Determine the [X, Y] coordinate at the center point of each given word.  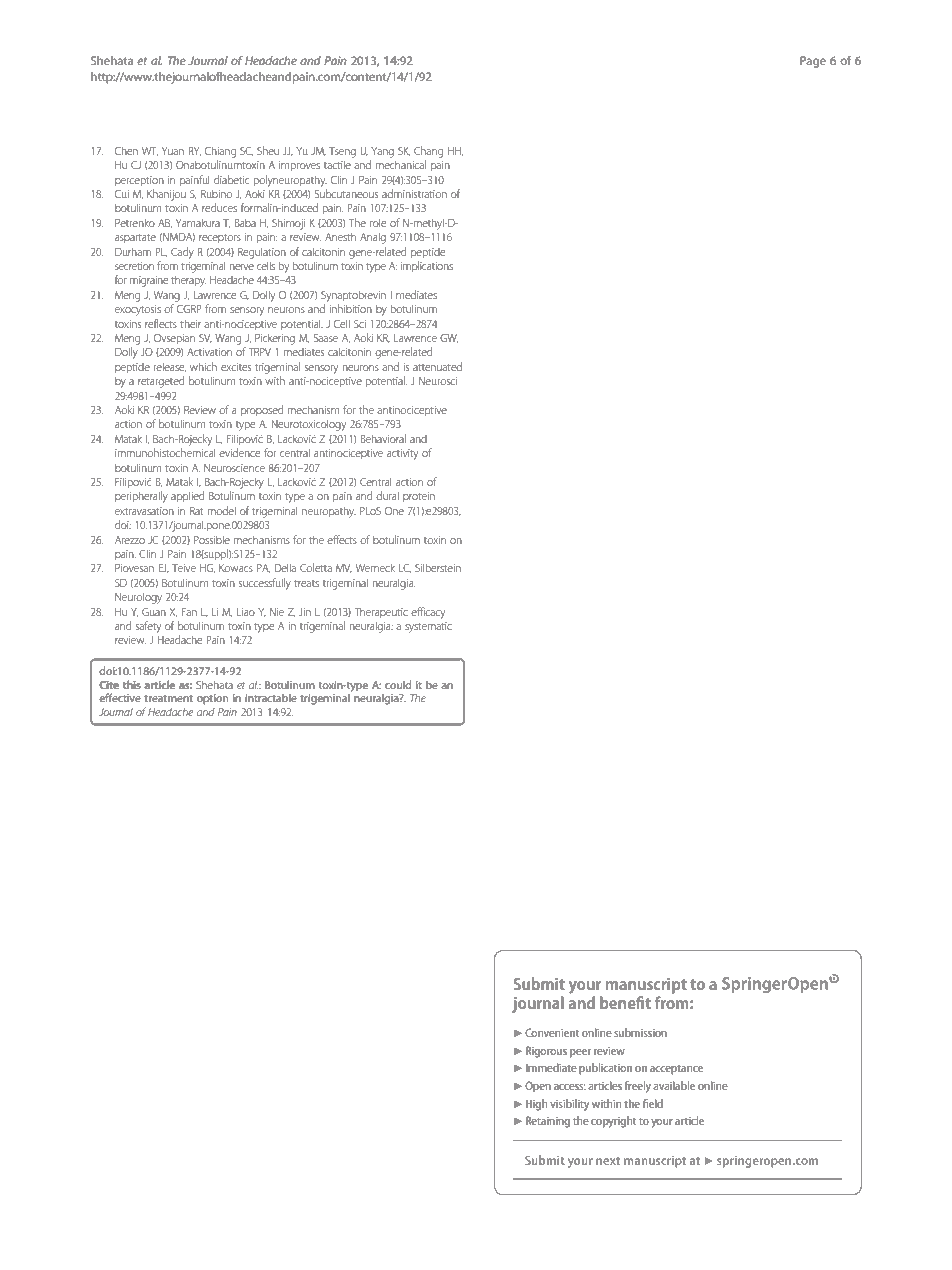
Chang [428, 152]
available [674, 1085]
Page [813, 62]
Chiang [220, 152]
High [537, 1105]
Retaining [548, 1122]
